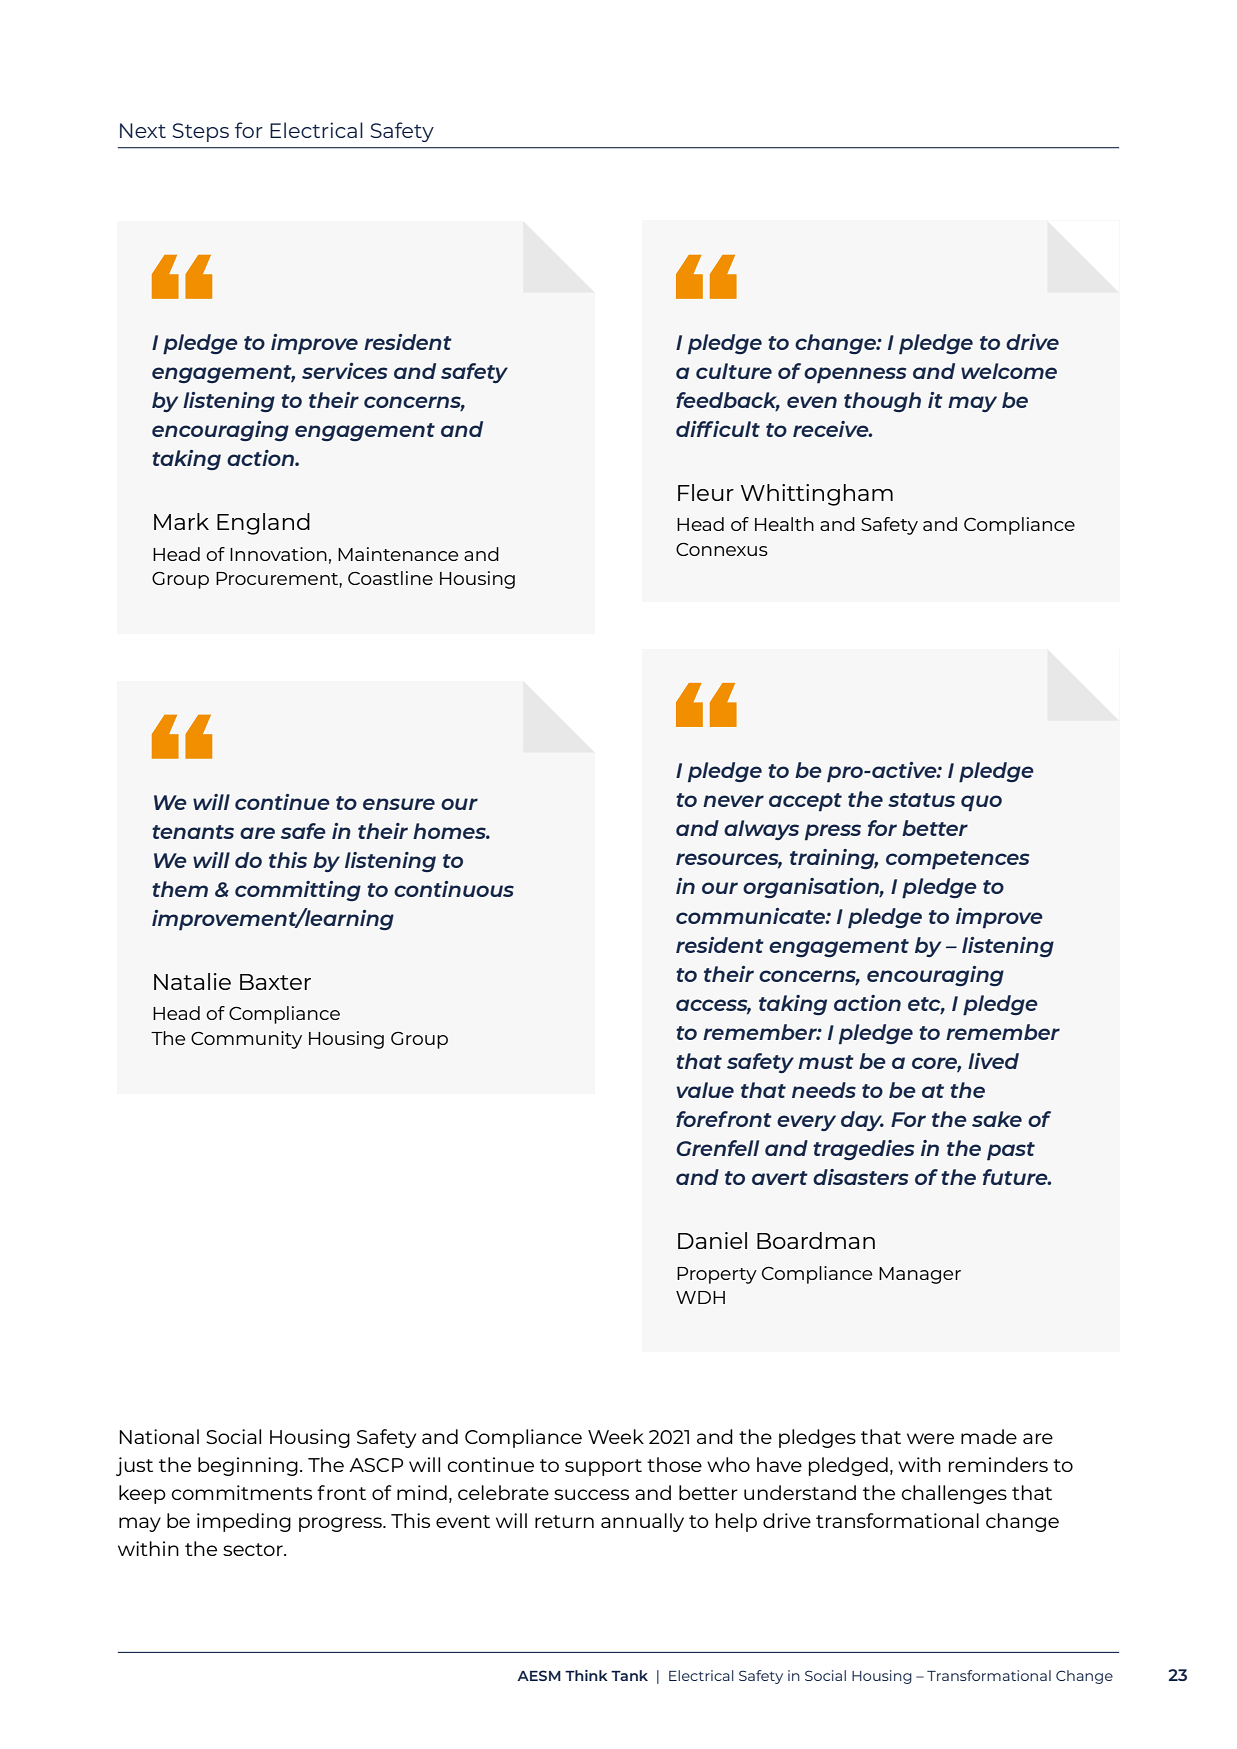 Image resolution: width=1237 pixels, height=1749 pixels. I want to click on openness, so click(855, 375).
